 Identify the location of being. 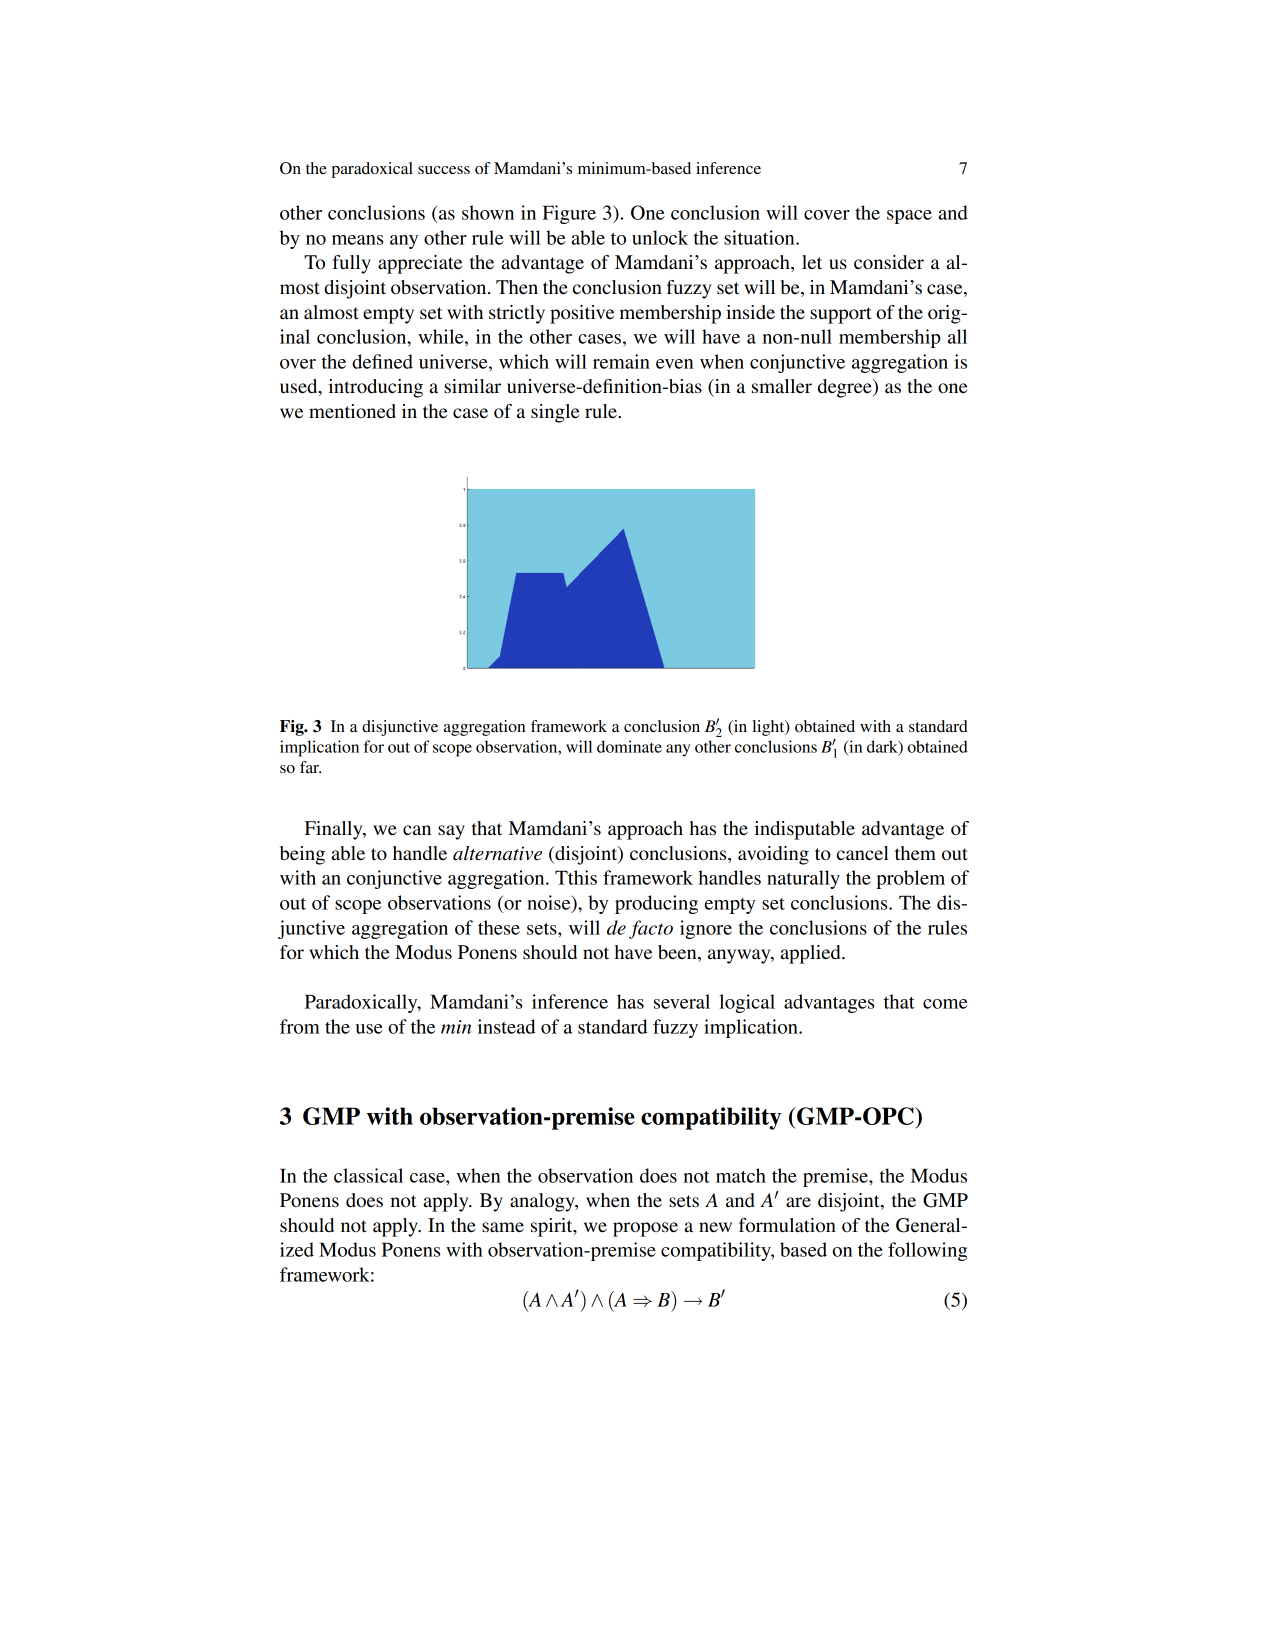
(302, 855).
